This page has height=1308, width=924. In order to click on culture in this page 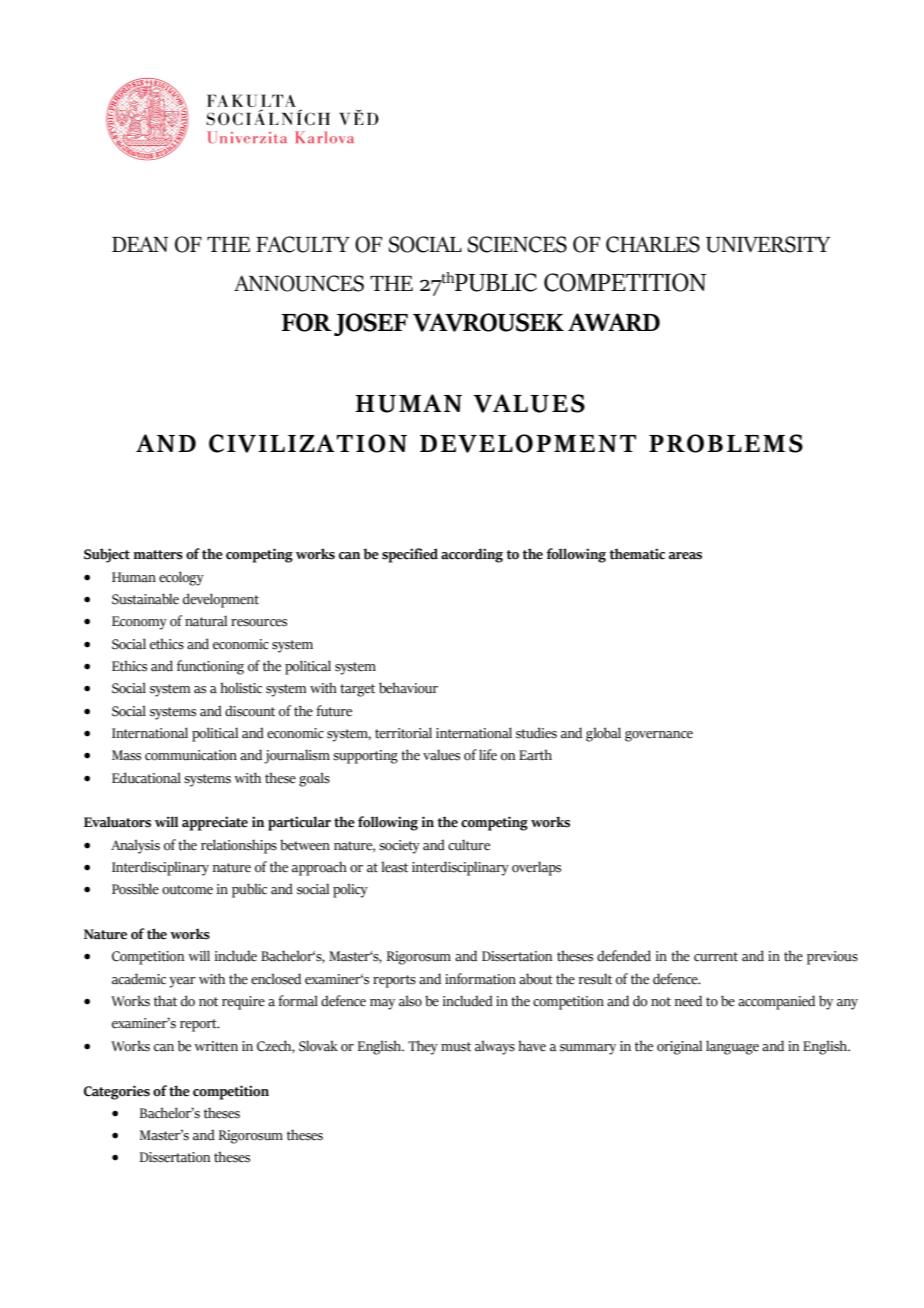, I will do `click(469, 845)`.
